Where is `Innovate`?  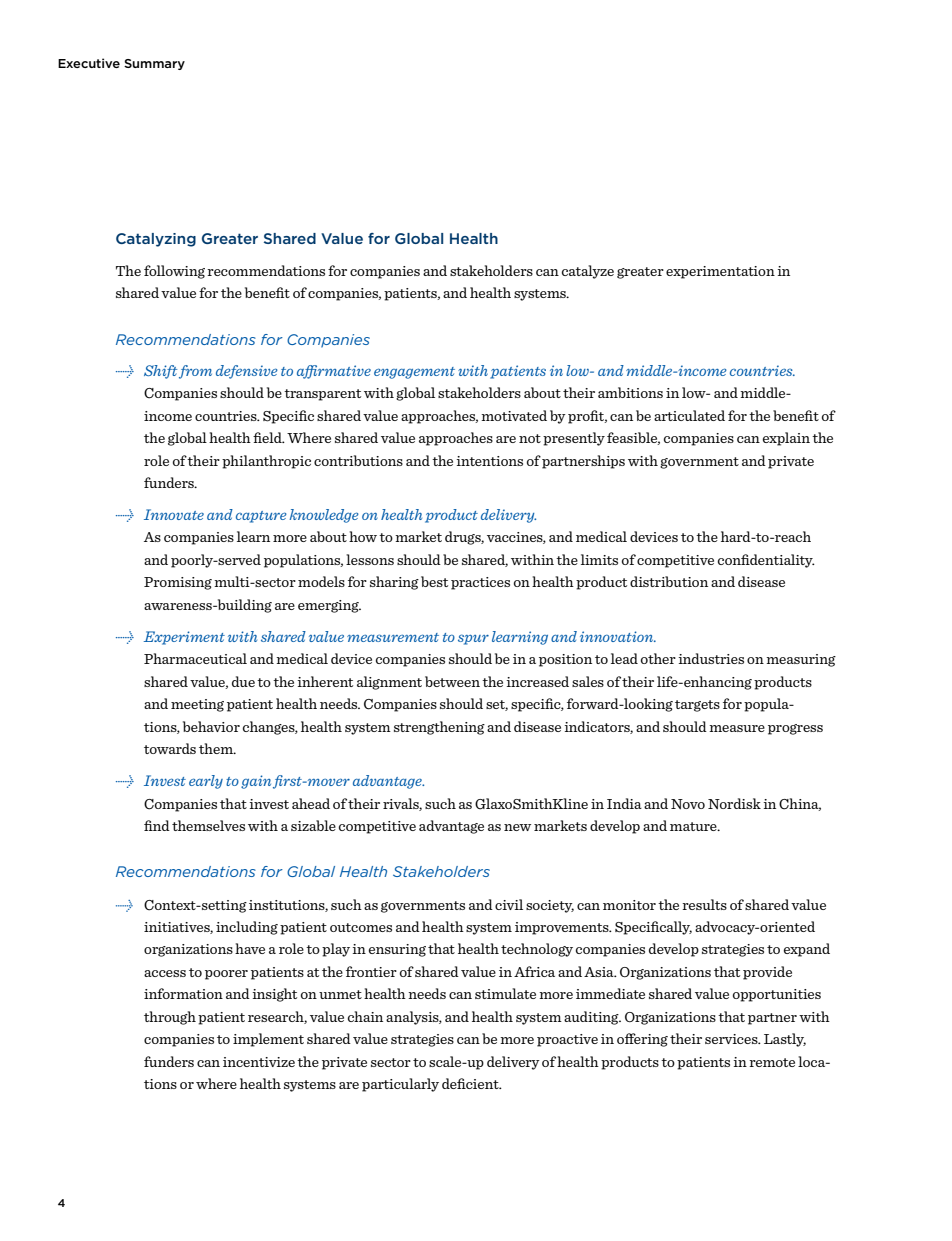
Innovate is located at coordinates (174, 514).
